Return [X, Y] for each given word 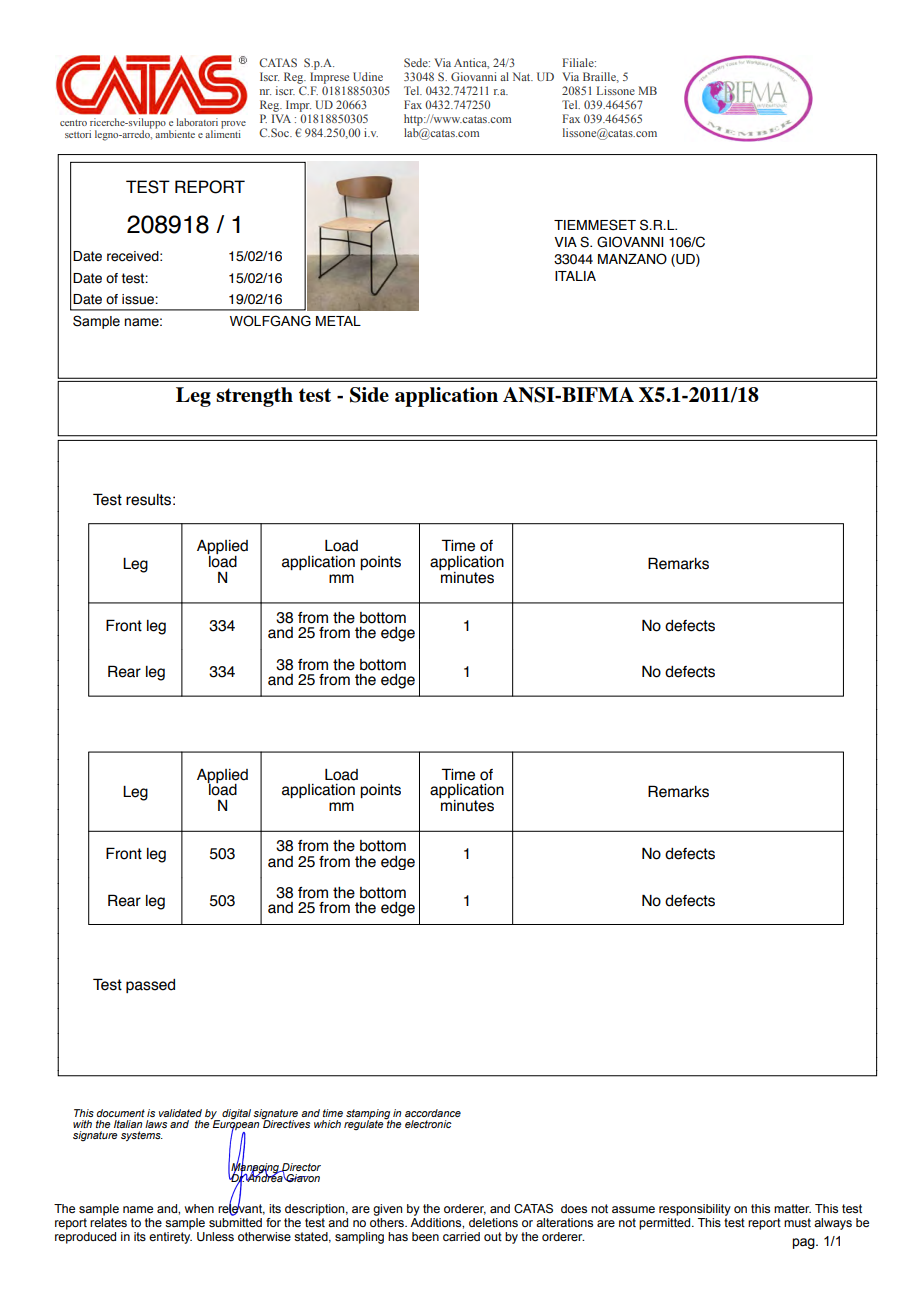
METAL [338, 321]
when [199, 1208]
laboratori [197, 122]
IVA [281, 118]
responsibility [695, 1210]
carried [461, 1236]
